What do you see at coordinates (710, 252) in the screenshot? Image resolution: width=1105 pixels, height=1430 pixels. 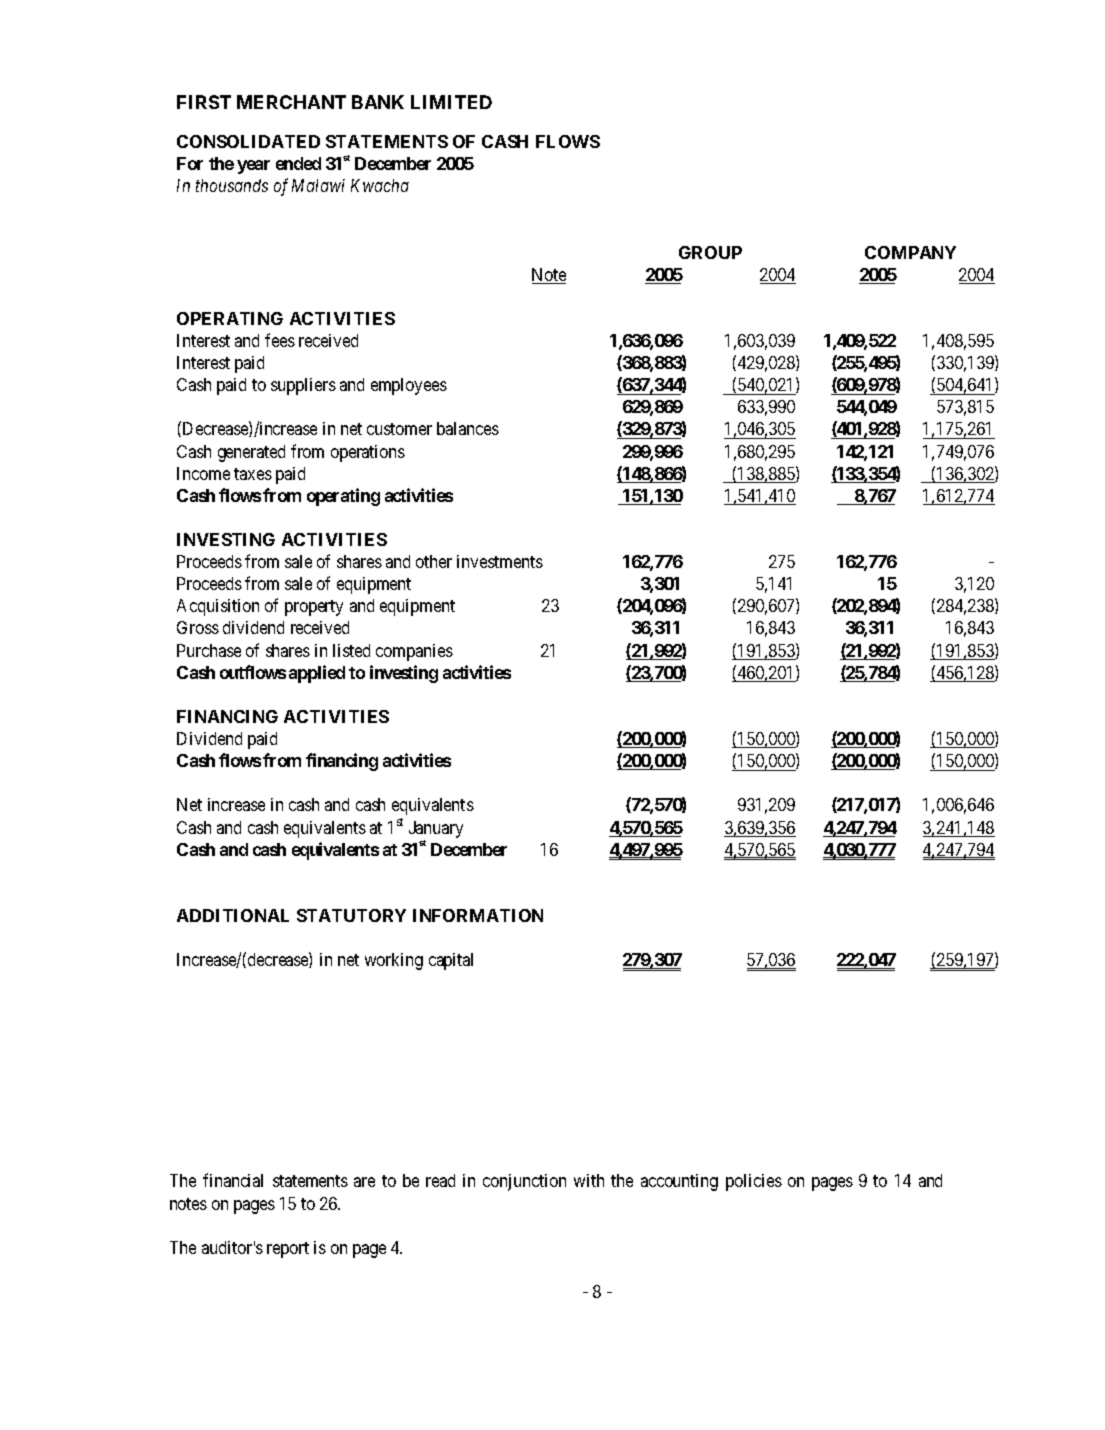 I see `GROUP` at bounding box center [710, 252].
